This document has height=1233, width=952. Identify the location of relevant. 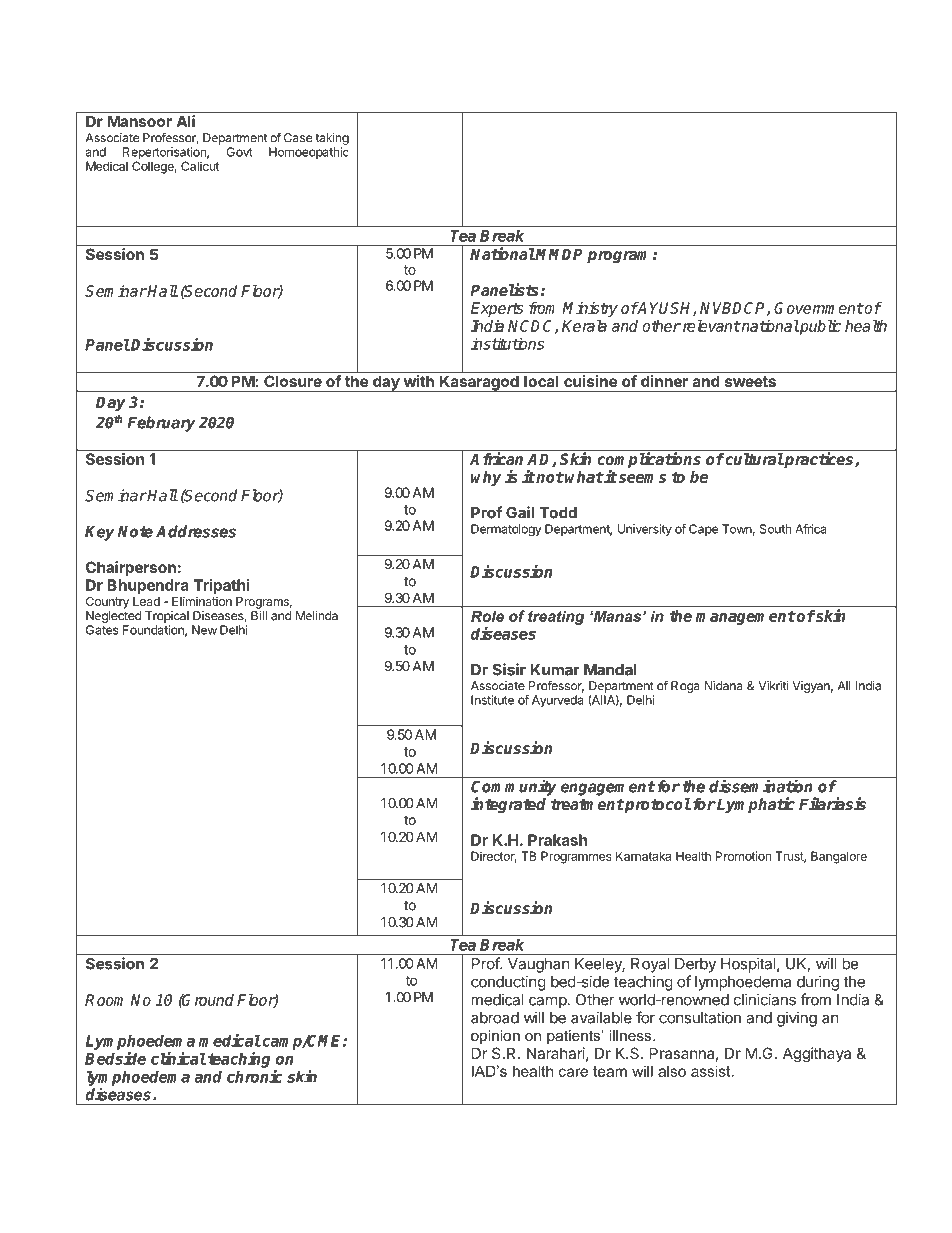
(710, 326).
